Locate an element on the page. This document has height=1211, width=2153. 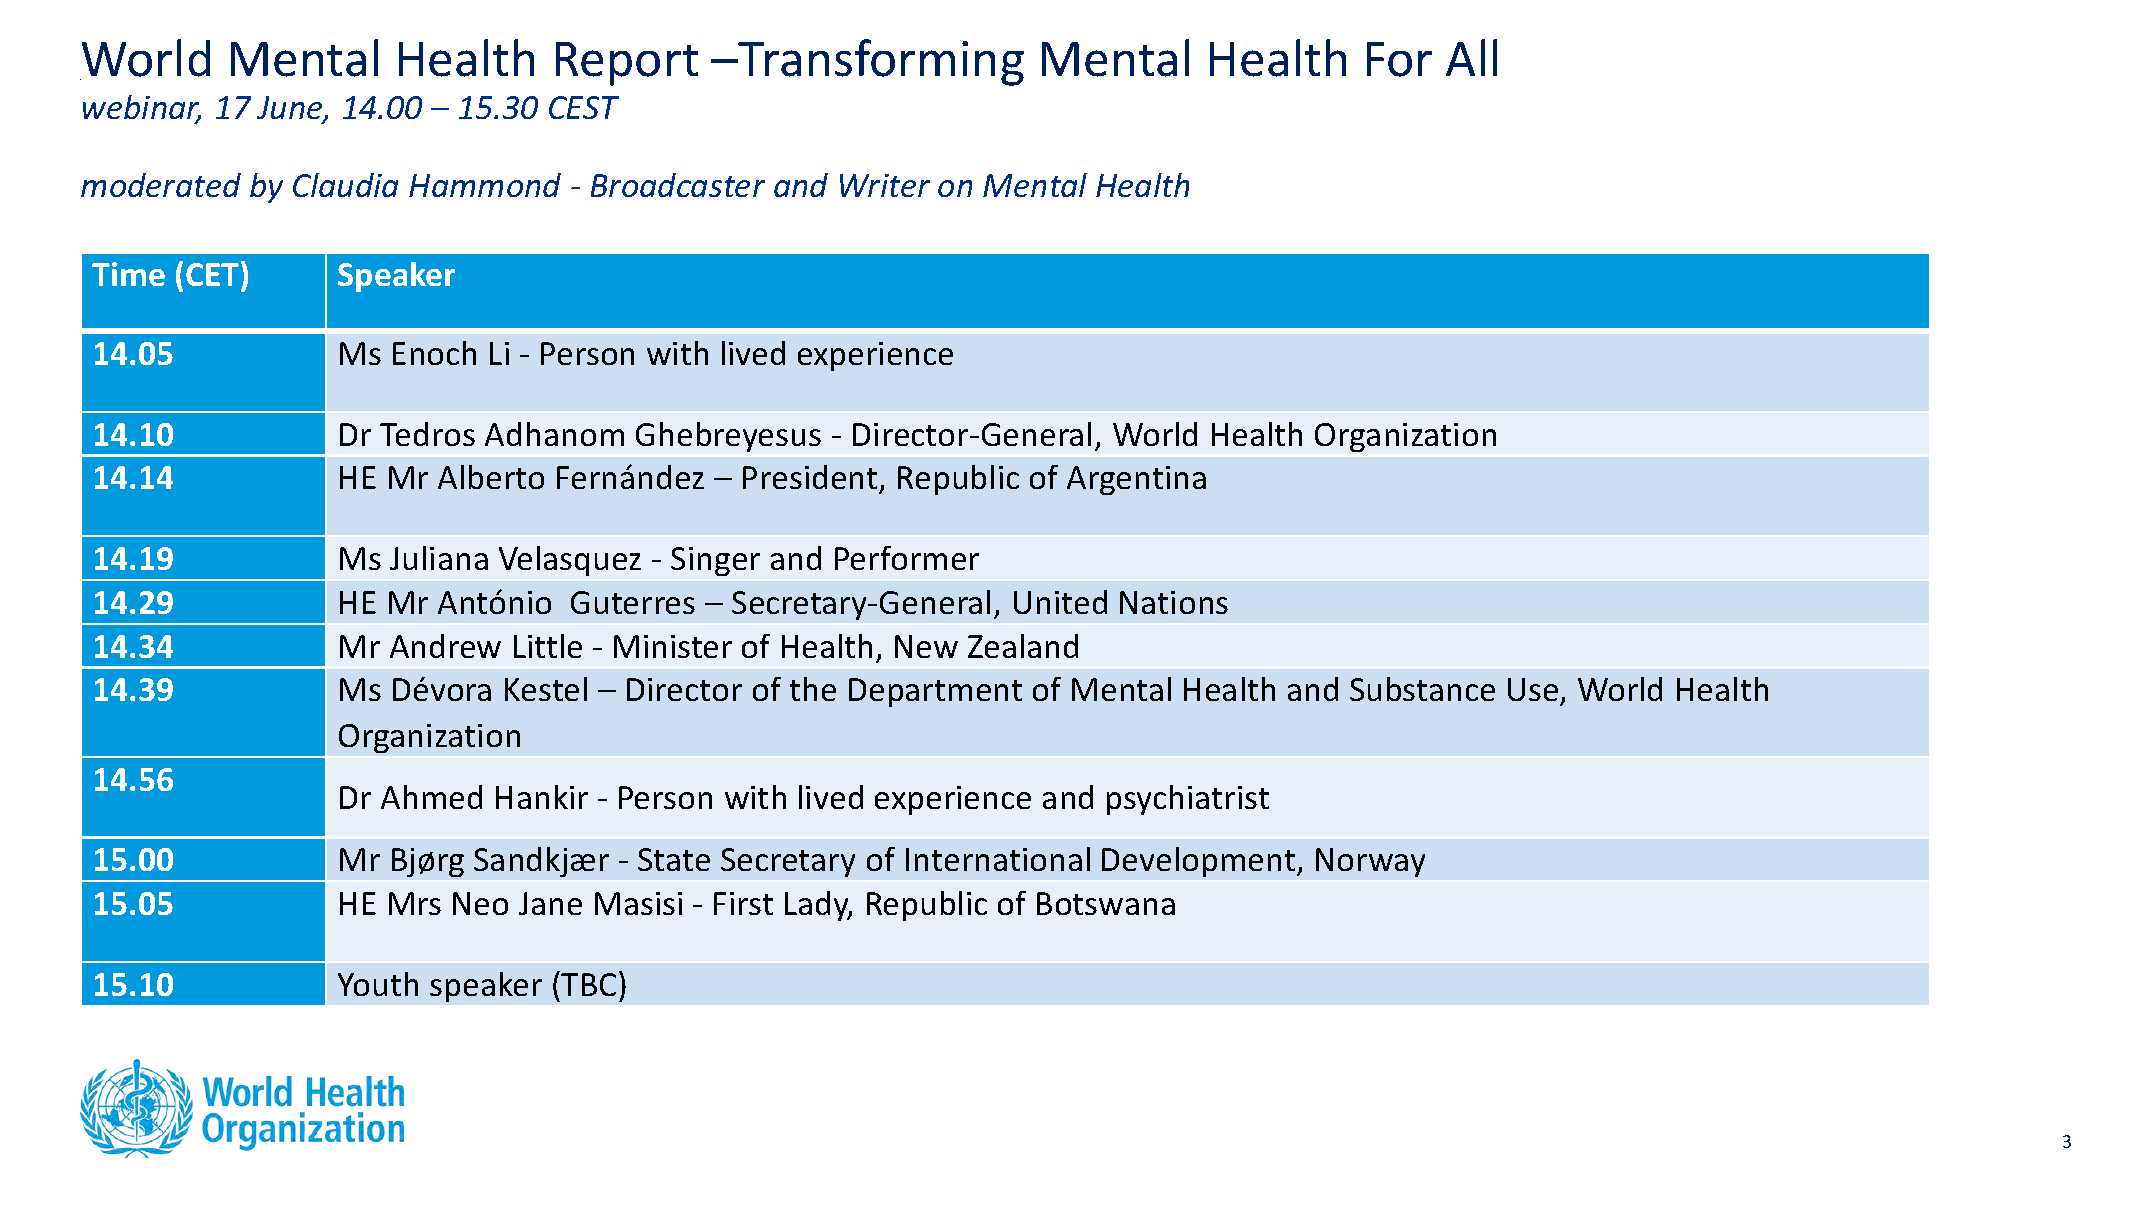
Andrew is located at coordinates (445, 646).
